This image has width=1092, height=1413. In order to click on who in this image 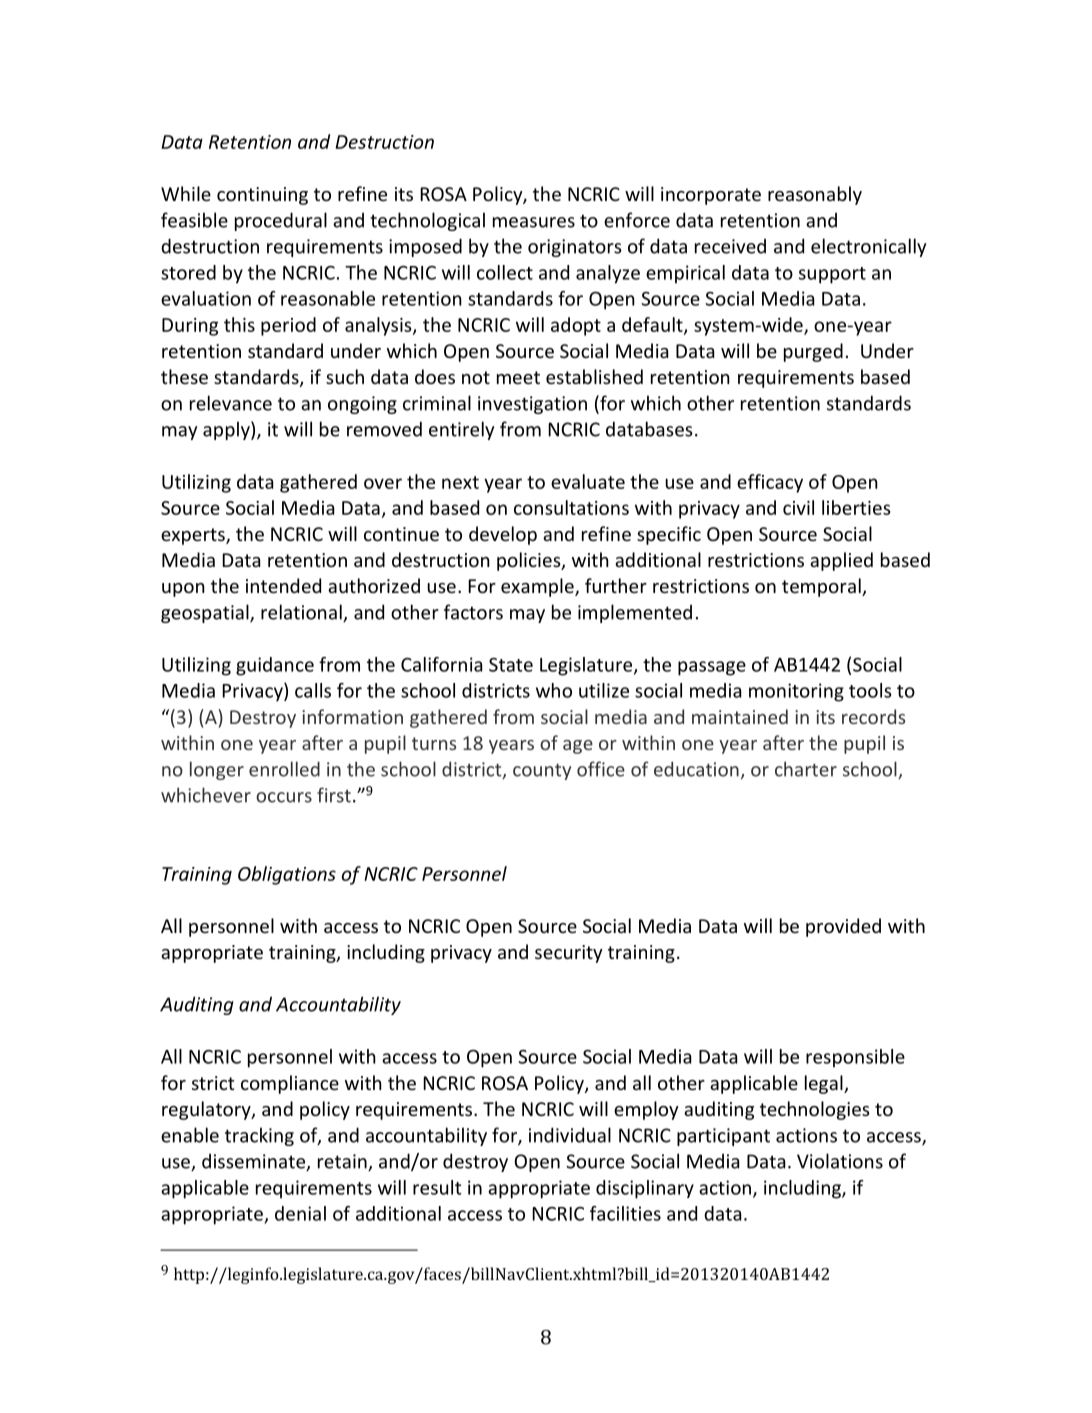, I will do `click(554, 690)`.
